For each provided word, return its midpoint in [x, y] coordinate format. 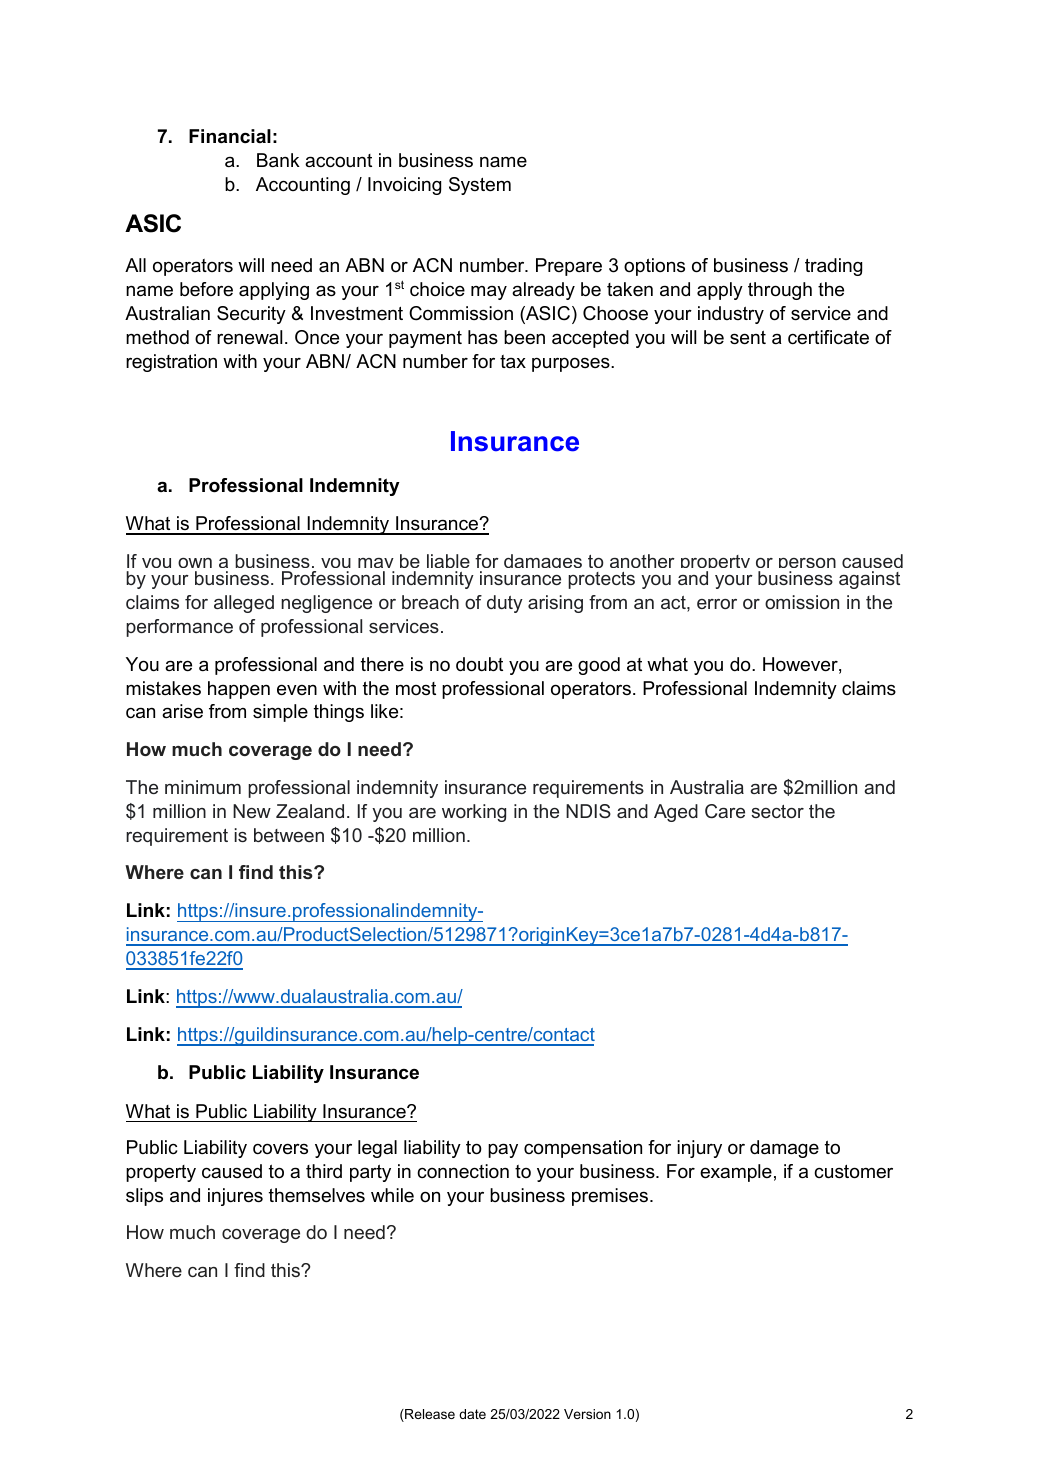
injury [699, 1149]
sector [777, 811]
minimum [203, 787]
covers [280, 1149]
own [195, 563]
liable [448, 561]
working [474, 813]
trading [833, 267]
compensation [583, 1149]
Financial [230, 136]
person [807, 565]
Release [429, 1415]
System [480, 186]
